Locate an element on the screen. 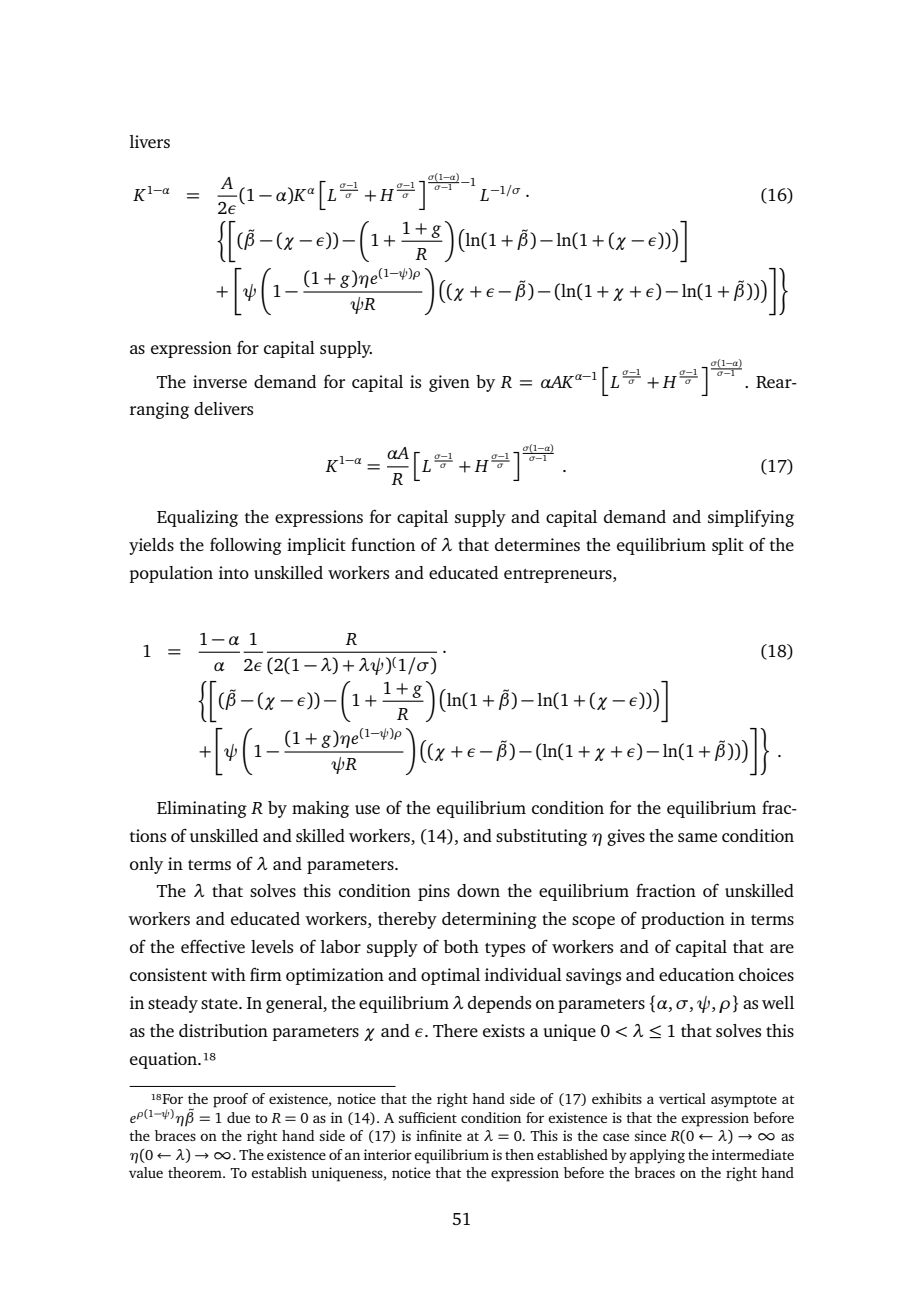 Image resolution: width=924 pixels, height=1308 pixels. theorem is located at coordinates (196, 1172).
